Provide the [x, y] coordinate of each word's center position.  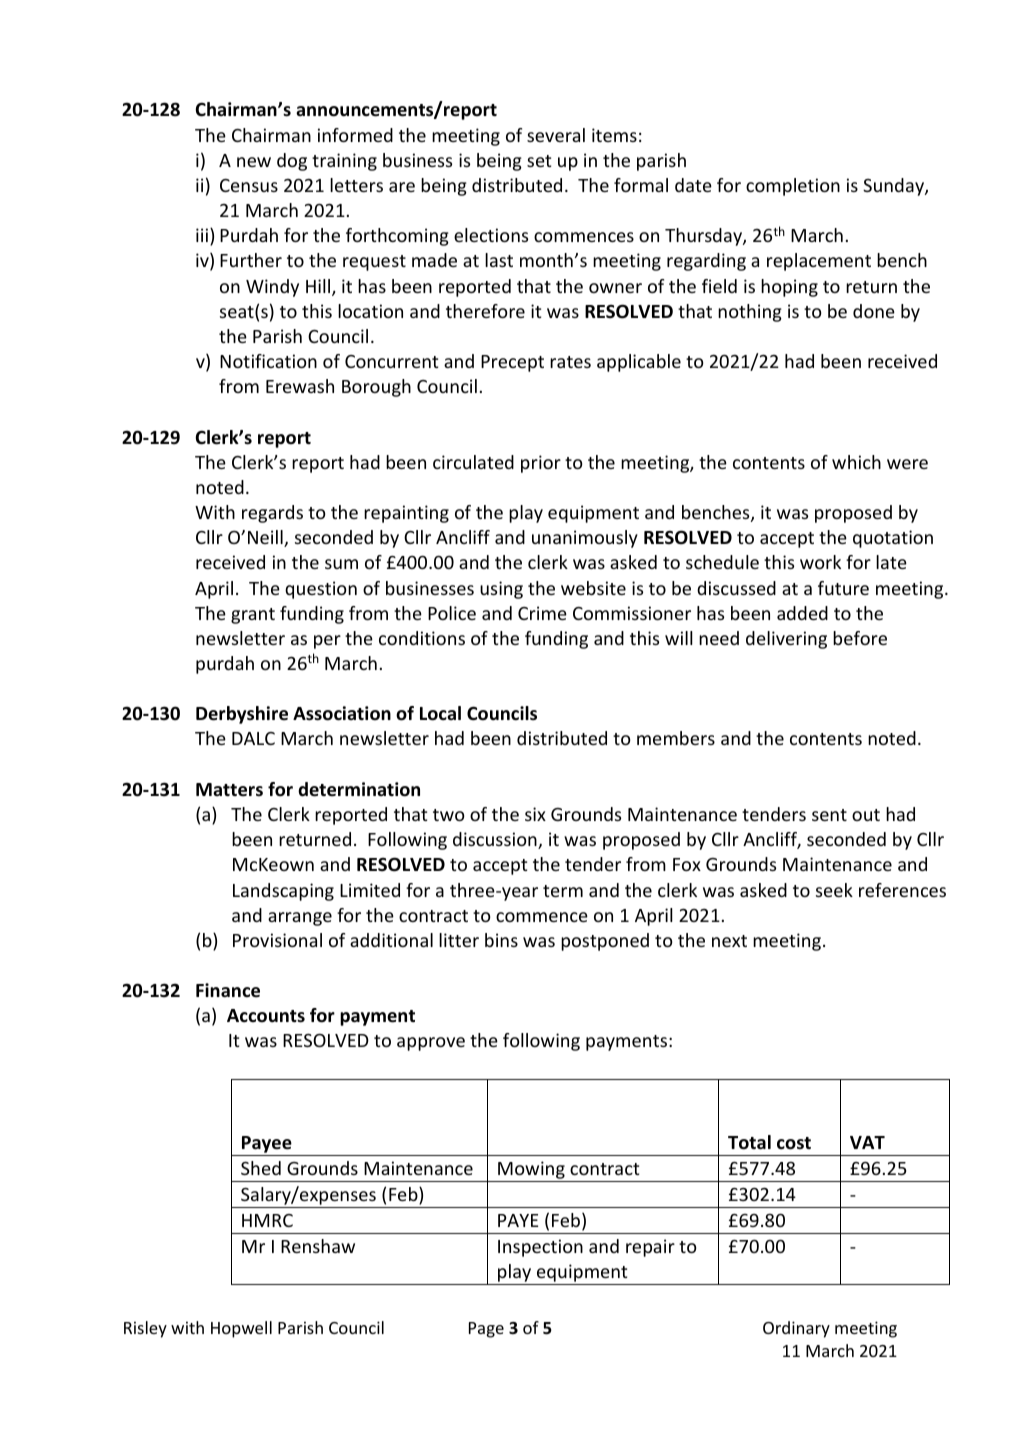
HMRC [267, 1220]
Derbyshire [242, 715]
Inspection [540, 1248]
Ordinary [796, 1329]
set [539, 161]
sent [829, 815]
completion [793, 187]
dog [292, 162]
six [535, 814]
